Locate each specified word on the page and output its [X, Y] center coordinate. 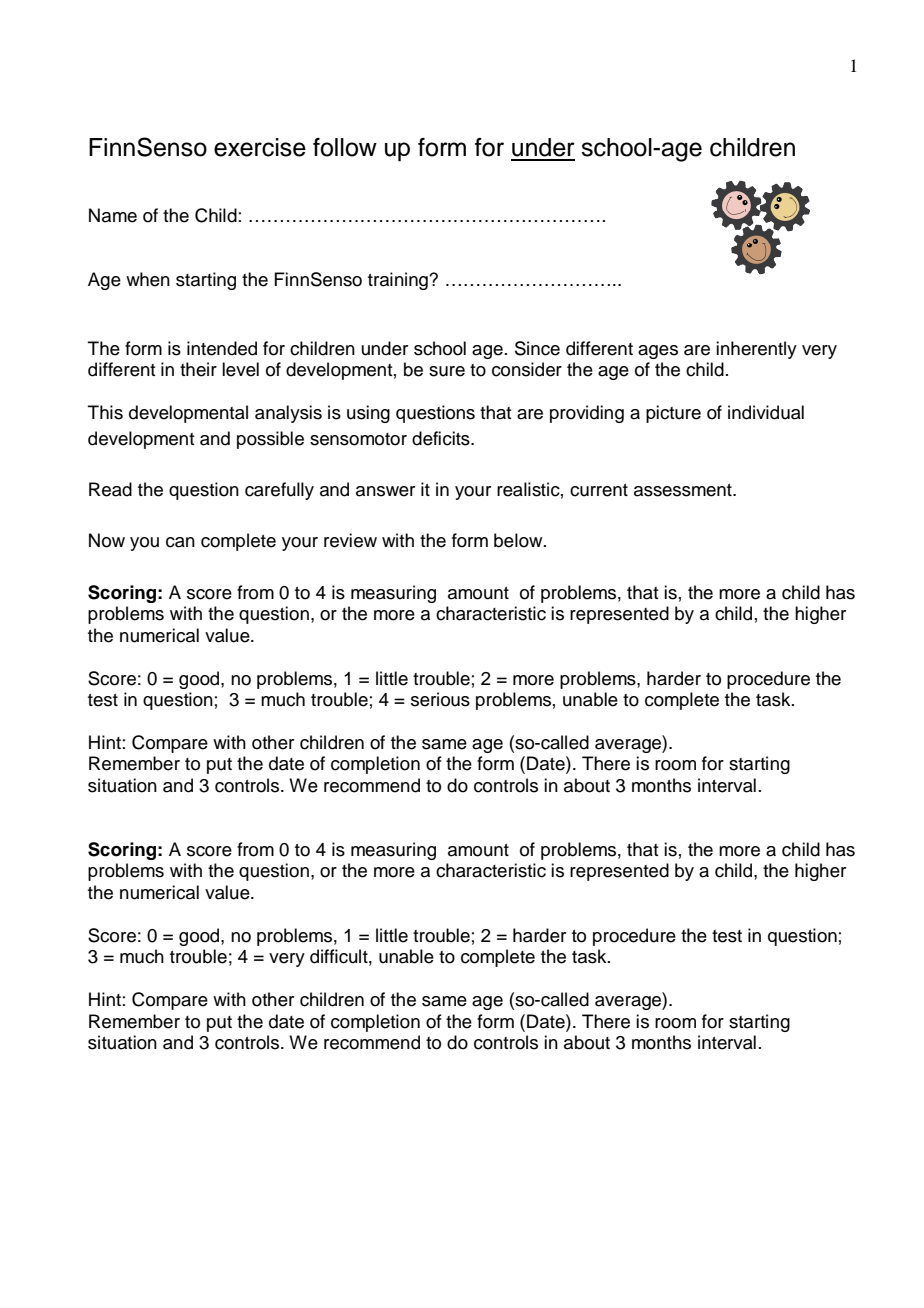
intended [222, 348]
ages [658, 352]
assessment [684, 490]
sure [447, 371]
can [180, 542]
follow [345, 147]
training [399, 281]
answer [385, 491]
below [519, 540]
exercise [260, 147]
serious [440, 699]
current [599, 490]
